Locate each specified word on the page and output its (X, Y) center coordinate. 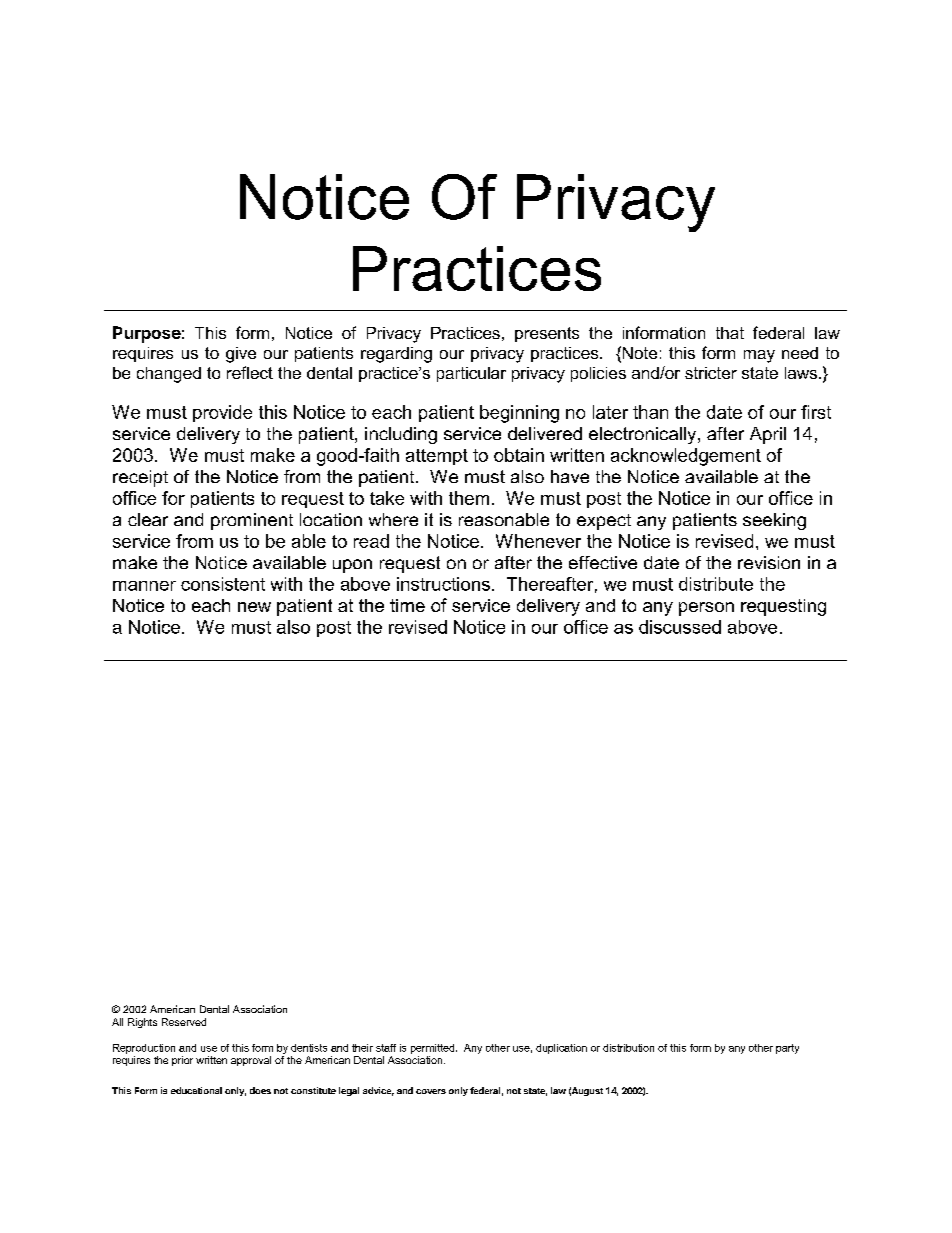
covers (431, 1091)
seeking (774, 521)
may (759, 356)
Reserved (184, 1022)
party (787, 1049)
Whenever (538, 541)
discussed (680, 627)
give (241, 355)
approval (251, 1061)
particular (471, 374)
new (254, 607)
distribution (628, 1048)
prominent (252, 521)
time (407, 605)
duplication (561, 1049)
